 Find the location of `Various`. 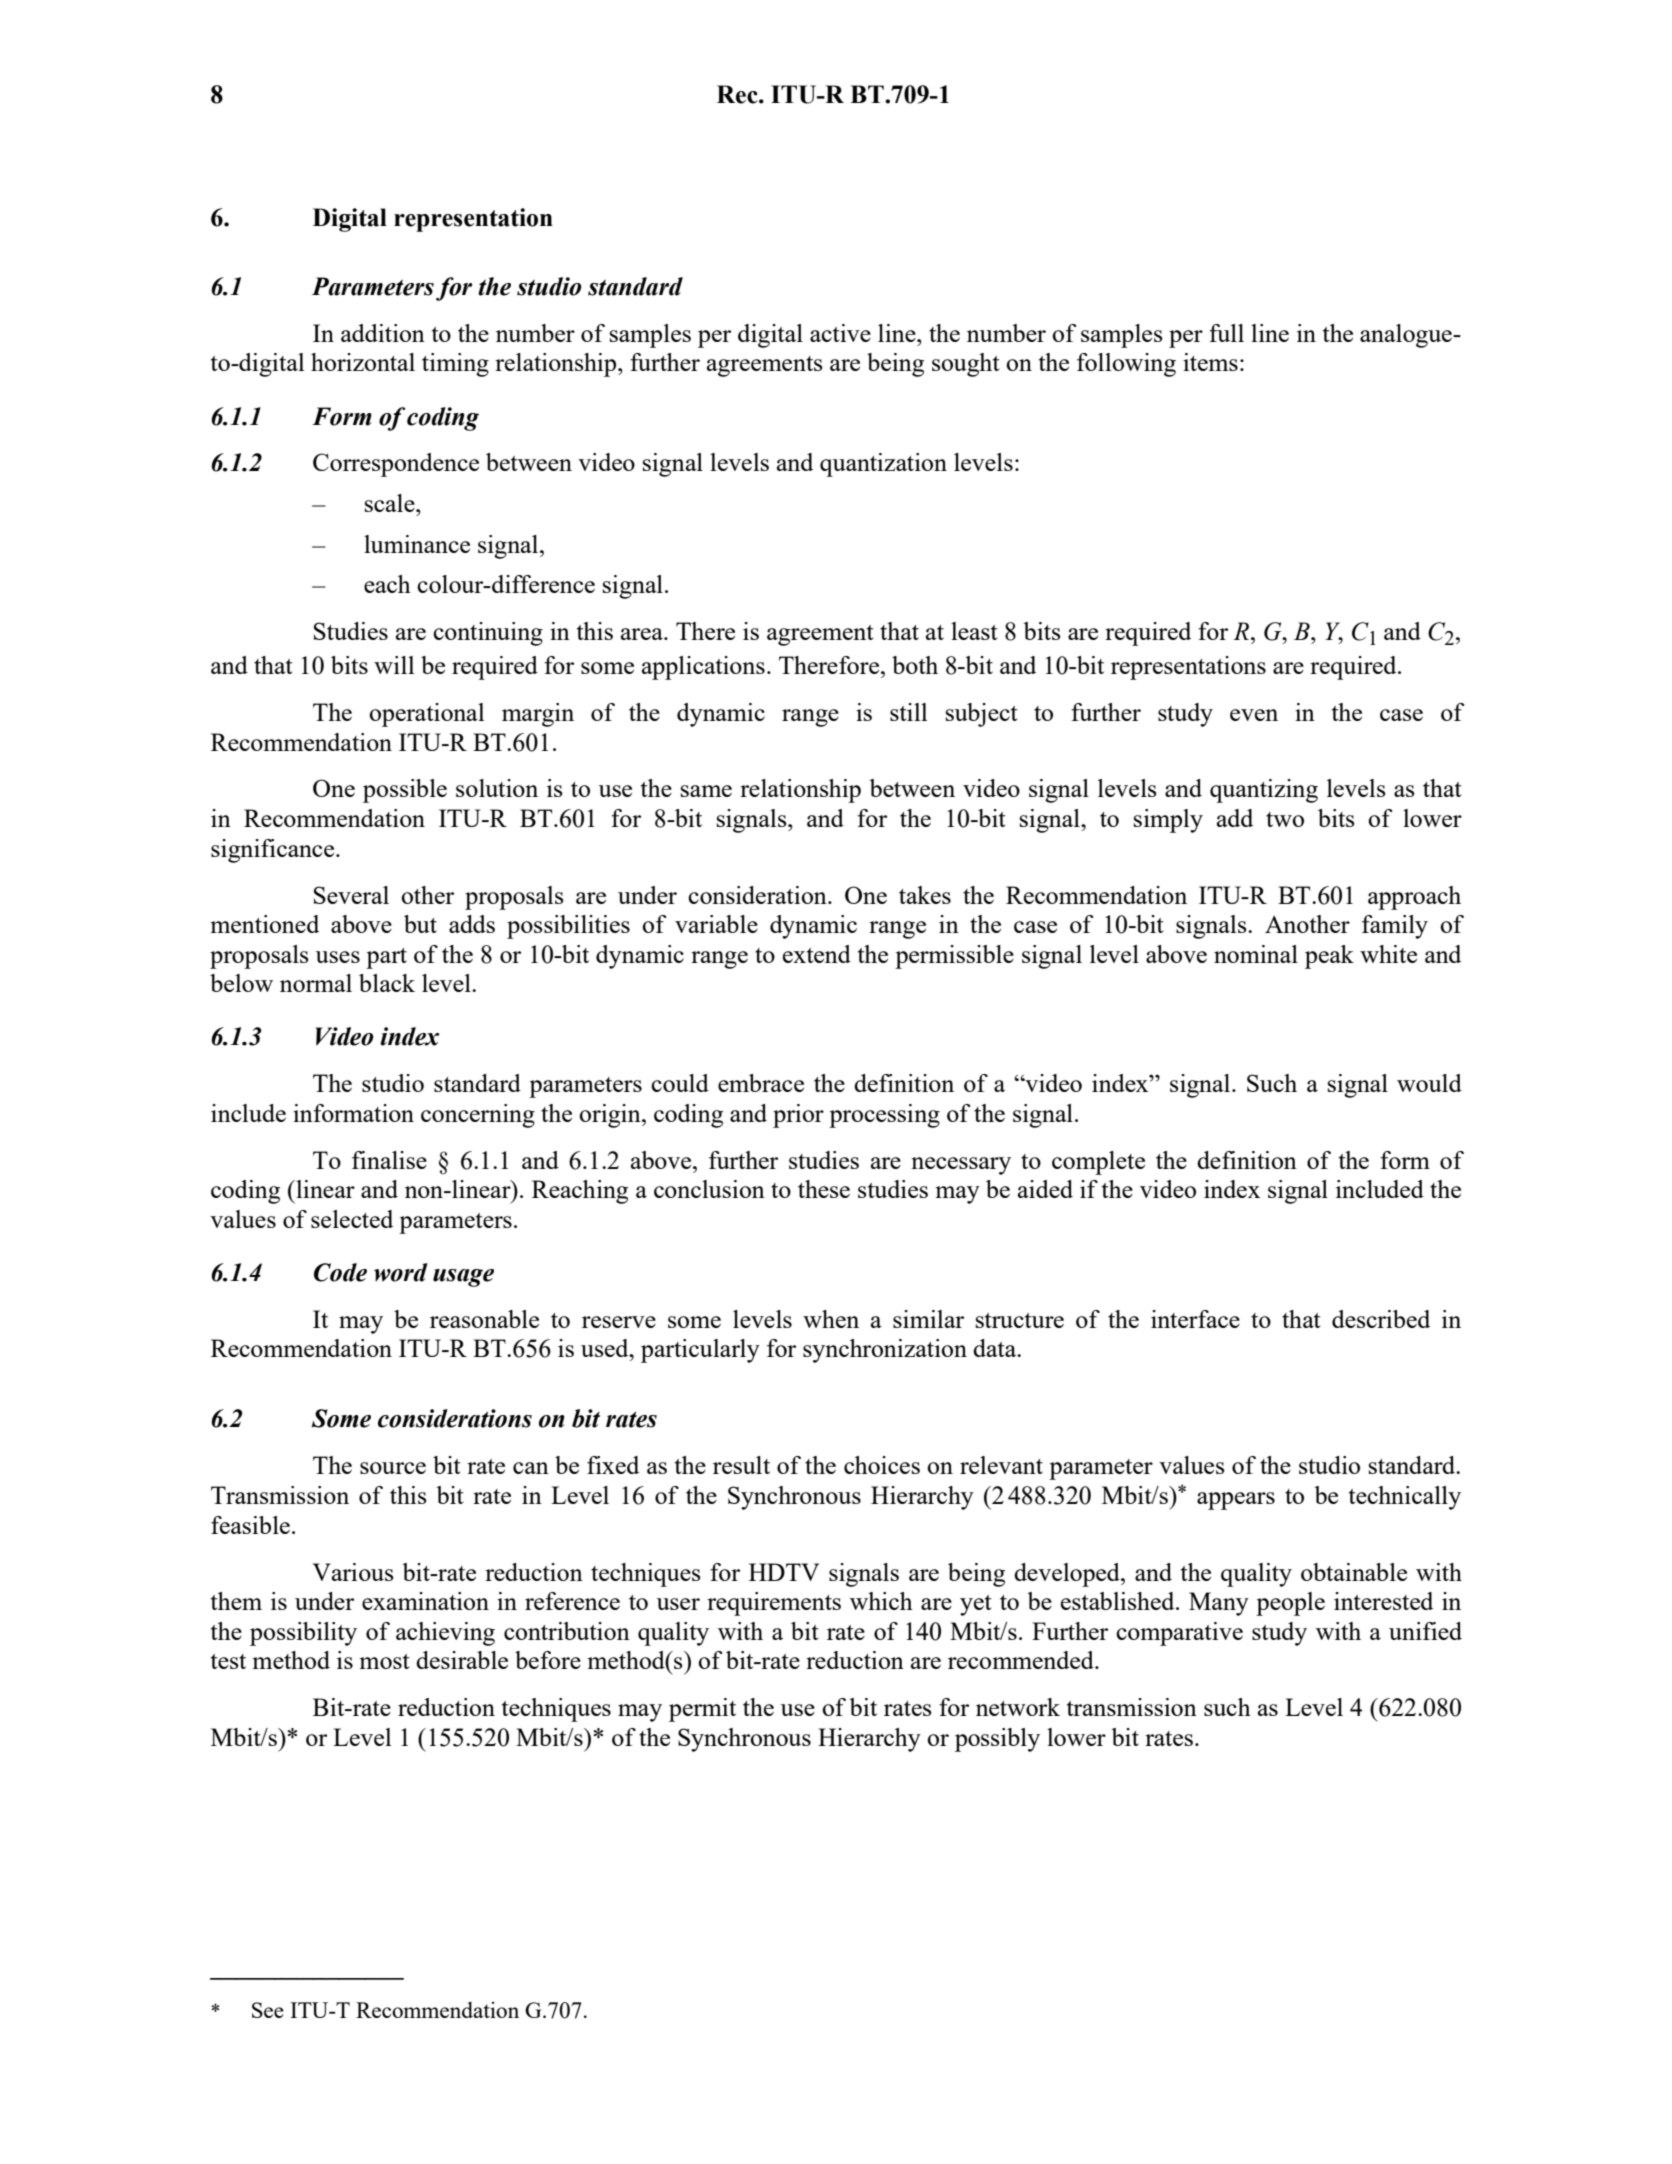

Various is located at coordinates (353, 1572).
